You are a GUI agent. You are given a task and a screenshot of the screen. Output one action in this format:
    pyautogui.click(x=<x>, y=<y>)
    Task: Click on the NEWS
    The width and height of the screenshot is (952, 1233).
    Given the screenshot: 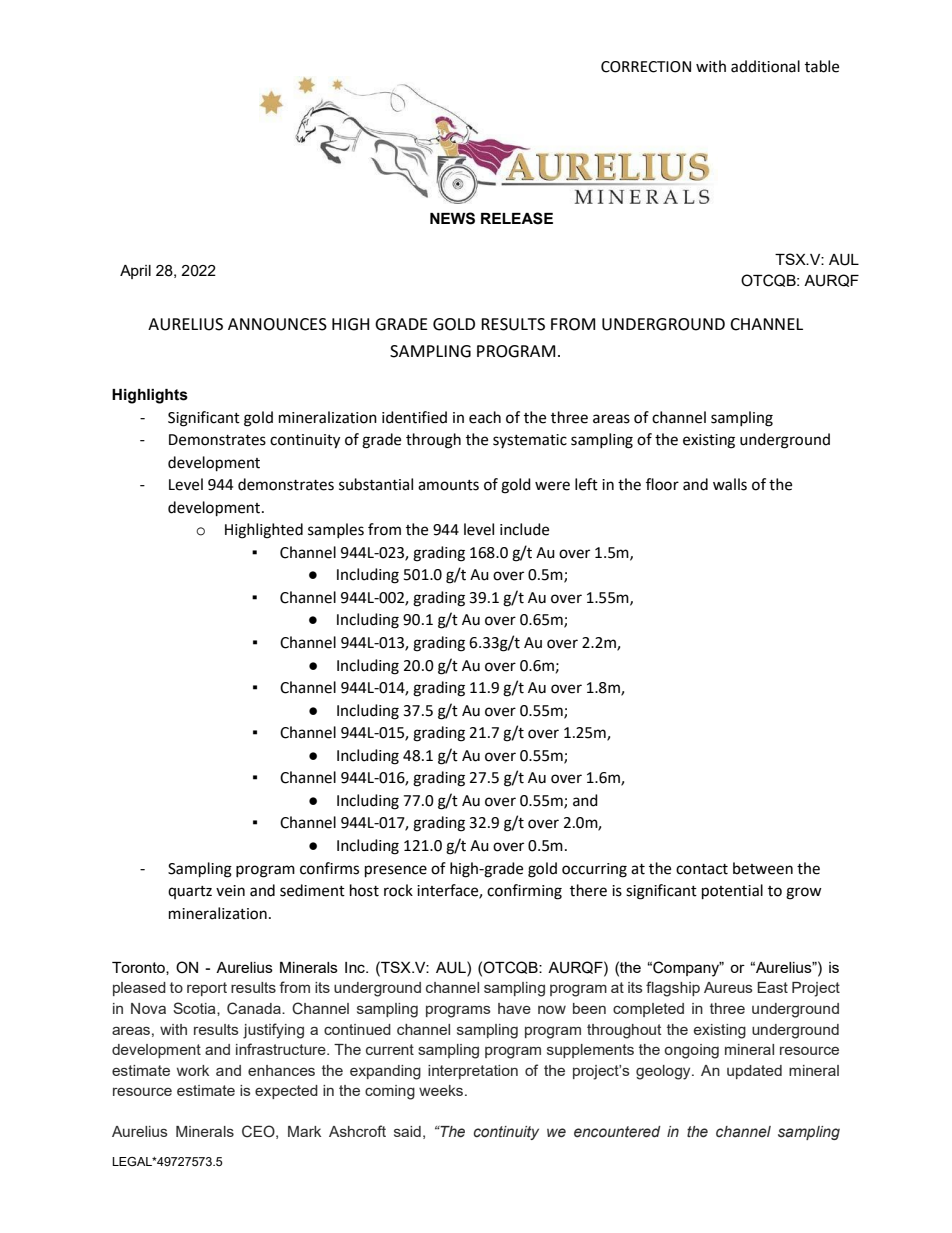 What is the action you would take?
    pyautogui.click(x=452, y=218)
